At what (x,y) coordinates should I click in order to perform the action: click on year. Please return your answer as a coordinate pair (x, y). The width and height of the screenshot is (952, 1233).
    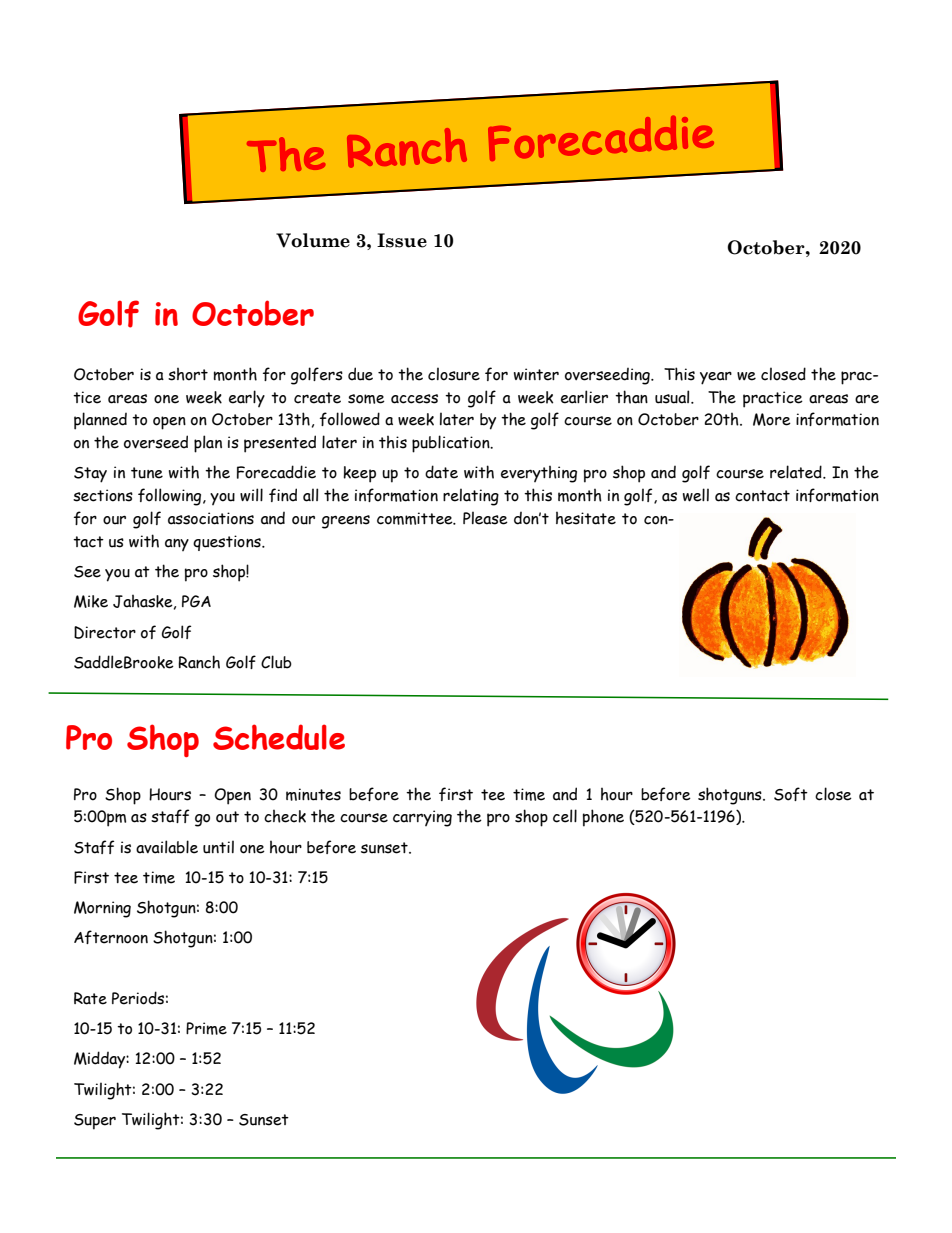
    Looking at the image, I should click on (716, 378).
